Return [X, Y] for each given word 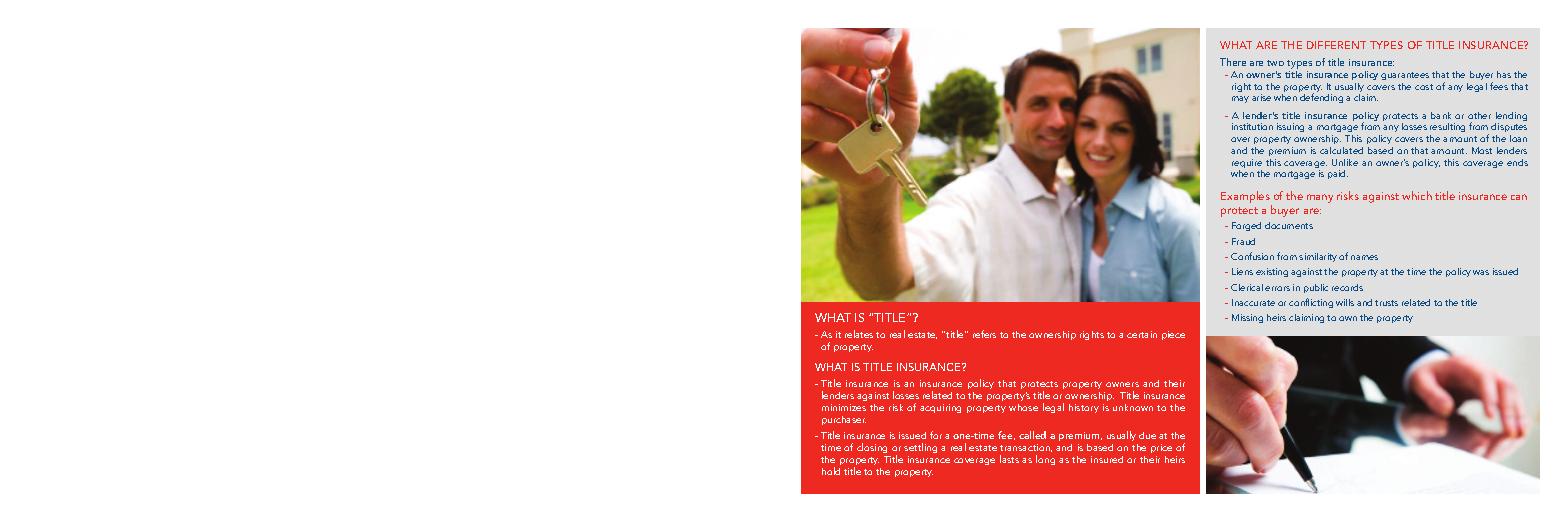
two [1275, 63]
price [1161, 450]
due [1147, 435]
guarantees [1405, 76]
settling [920, 448]
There [1233, 62]
